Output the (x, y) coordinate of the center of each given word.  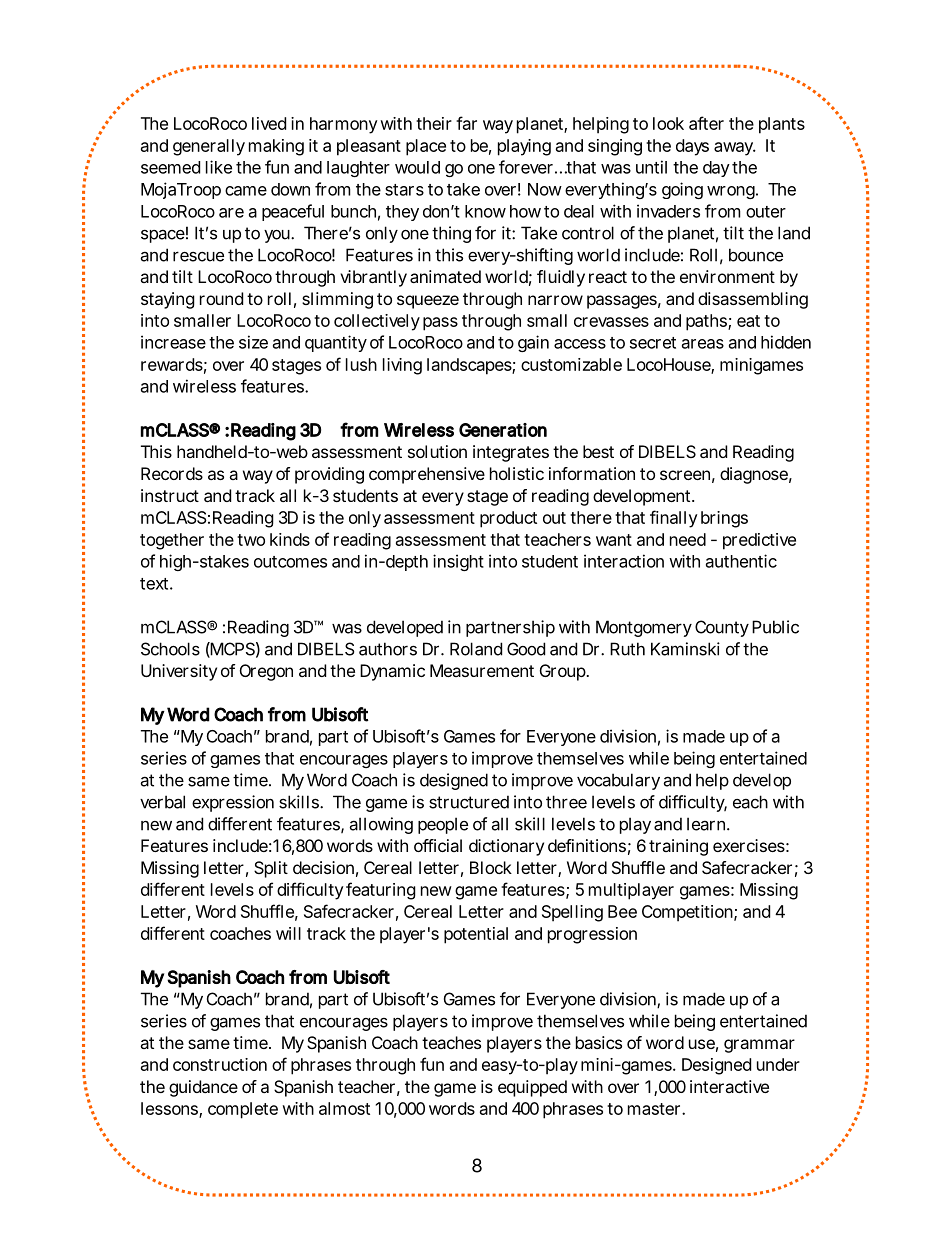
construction (220, 1064)
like (219, 167)
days (692, 147)
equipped (532, 1088)
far (466, 123)
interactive (729, 1086)
